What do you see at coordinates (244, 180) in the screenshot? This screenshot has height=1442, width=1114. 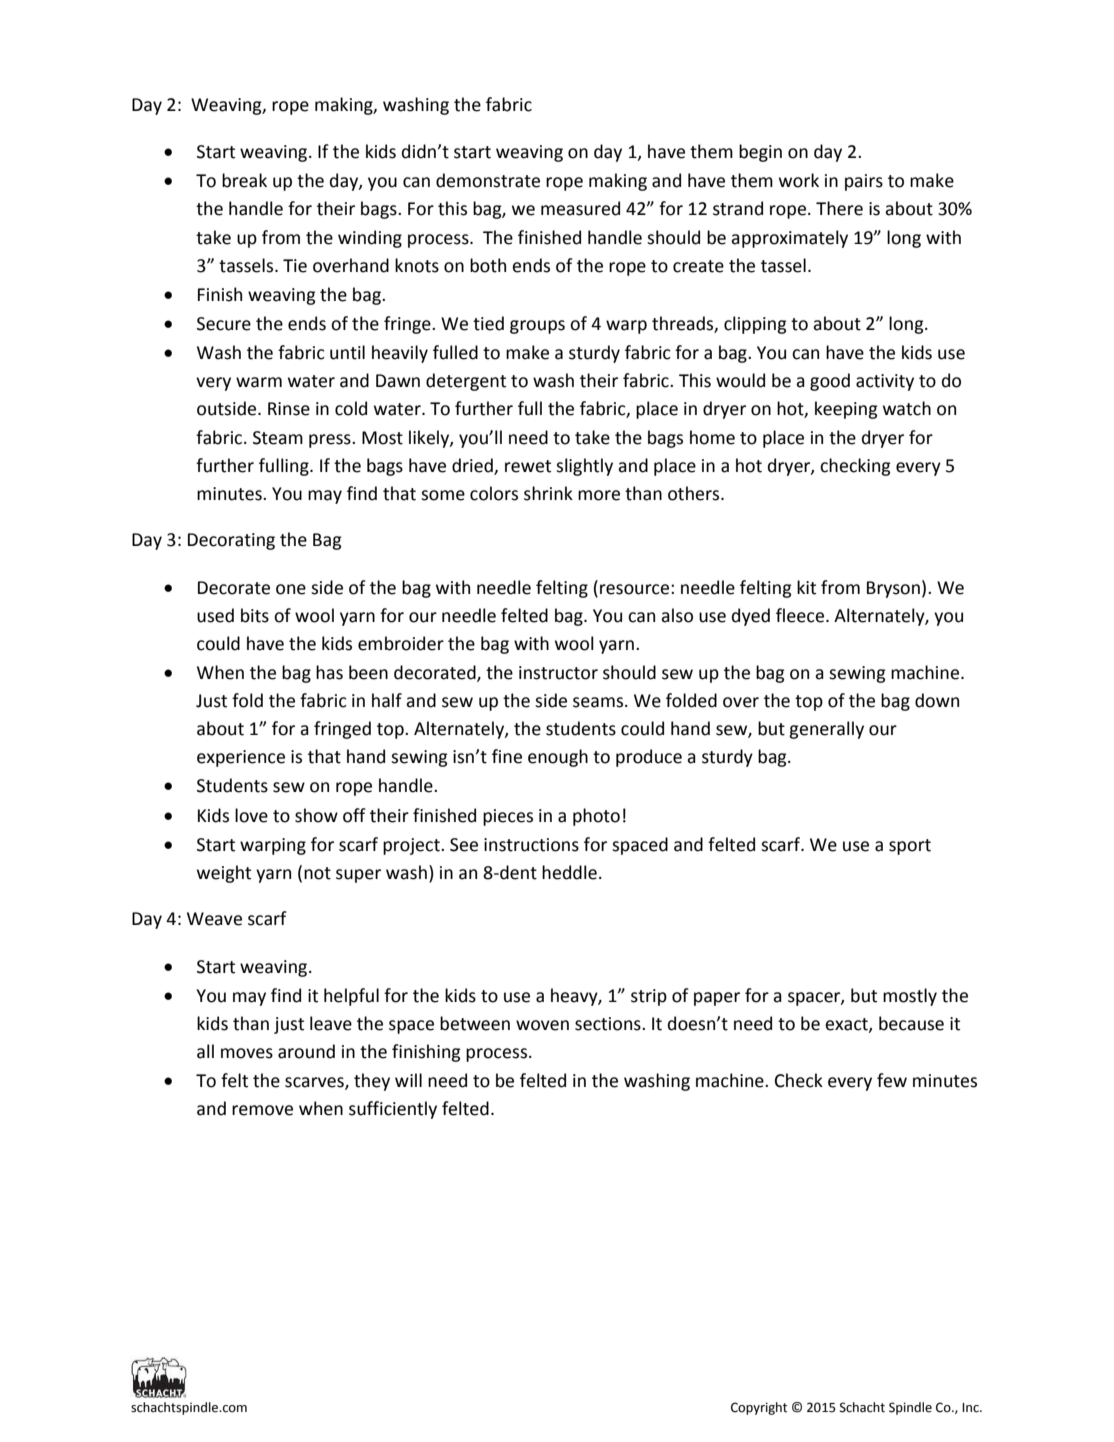 I see `break` at bounding box center [244, 180].
